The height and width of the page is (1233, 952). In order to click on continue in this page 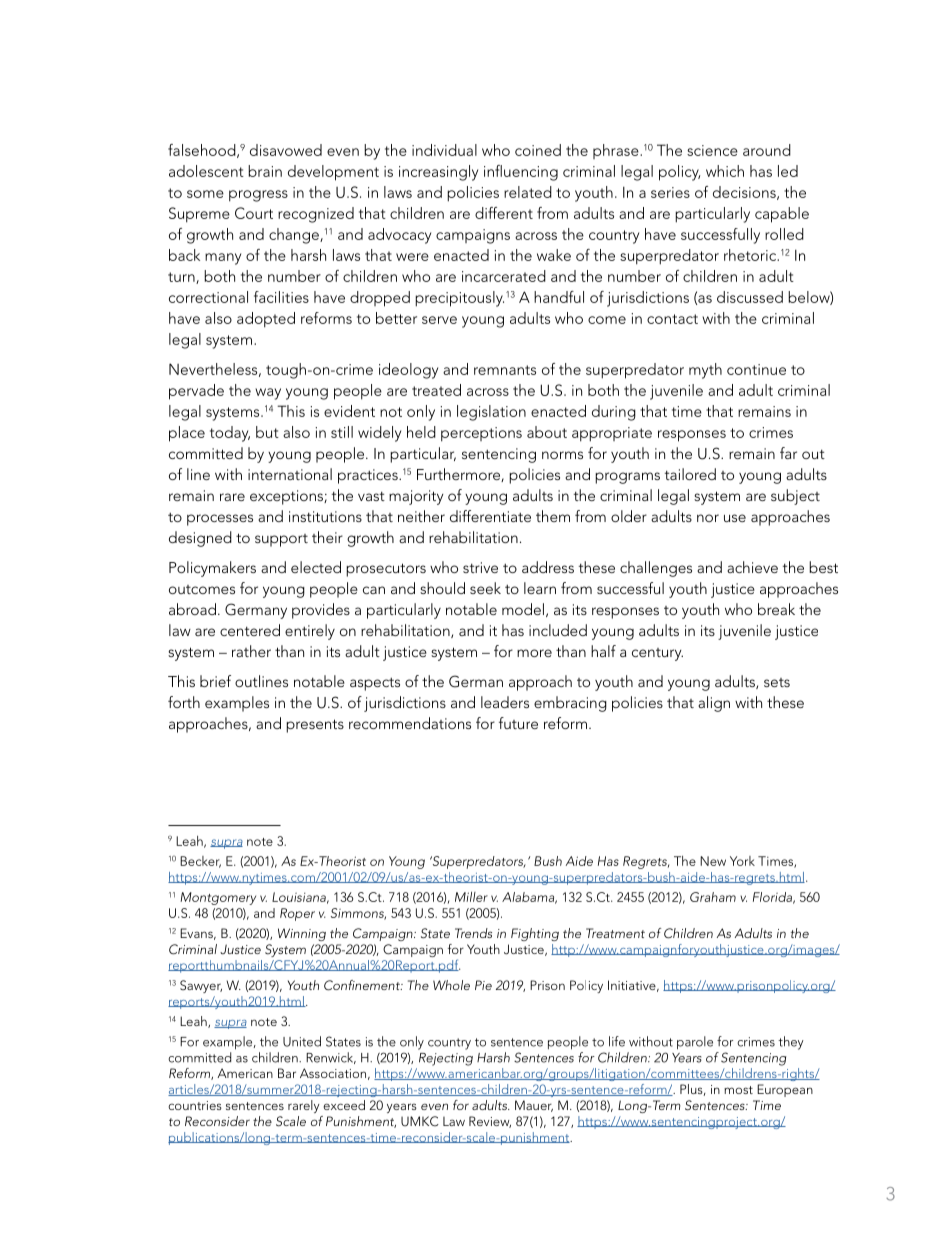, I will do `click(756, 369)`.
